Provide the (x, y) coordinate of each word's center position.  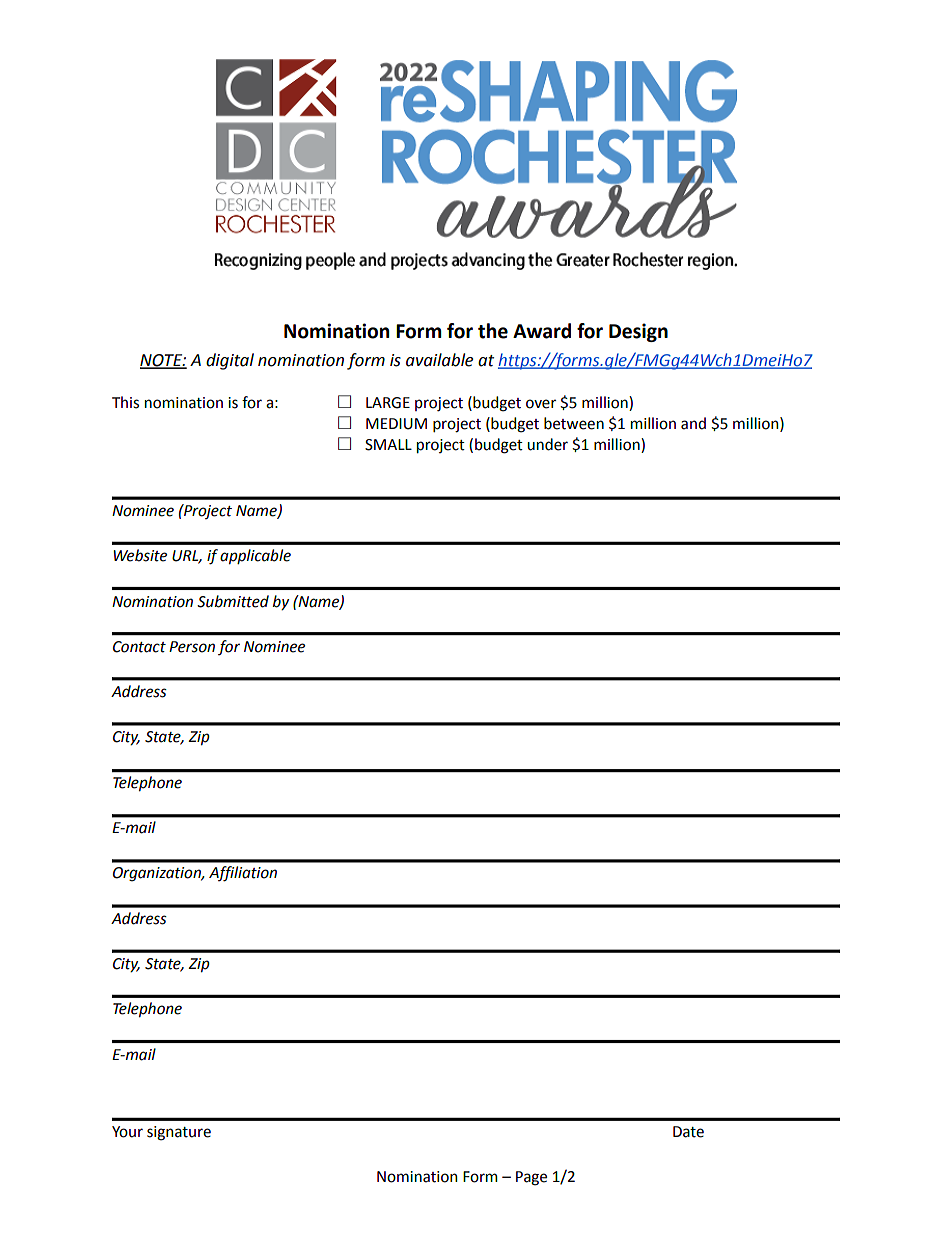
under (547, 444)
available (439, 360)
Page (531, 1178)
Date (688, 1132)
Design (638, 332)
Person (192, 647)
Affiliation (243, 874)
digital (230, 361)
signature (179, 1133)
